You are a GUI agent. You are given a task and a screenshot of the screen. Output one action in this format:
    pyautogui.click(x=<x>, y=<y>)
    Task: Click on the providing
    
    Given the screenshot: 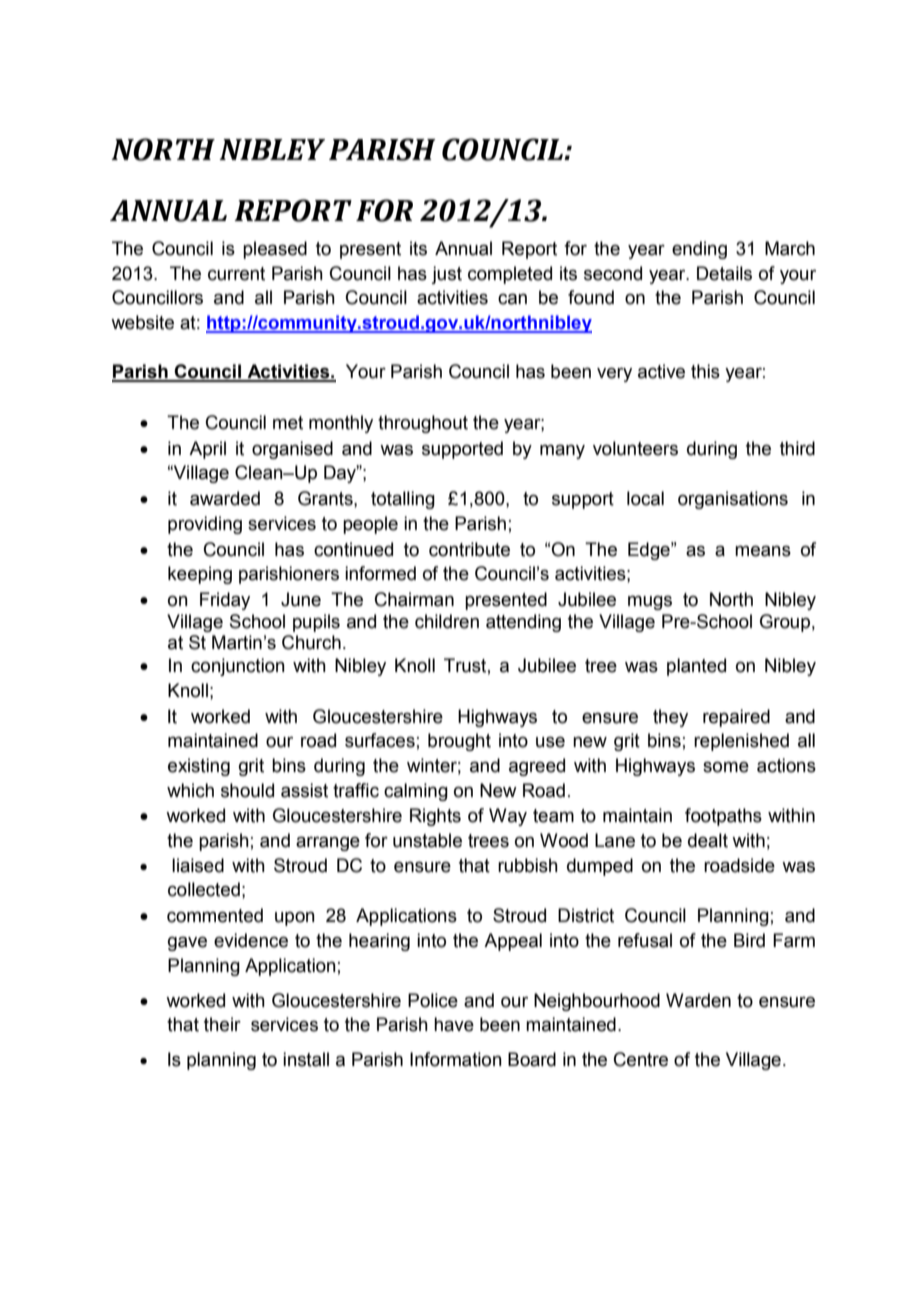 What is the action you would take?
    pyautogui.click(x=205, y=525)
